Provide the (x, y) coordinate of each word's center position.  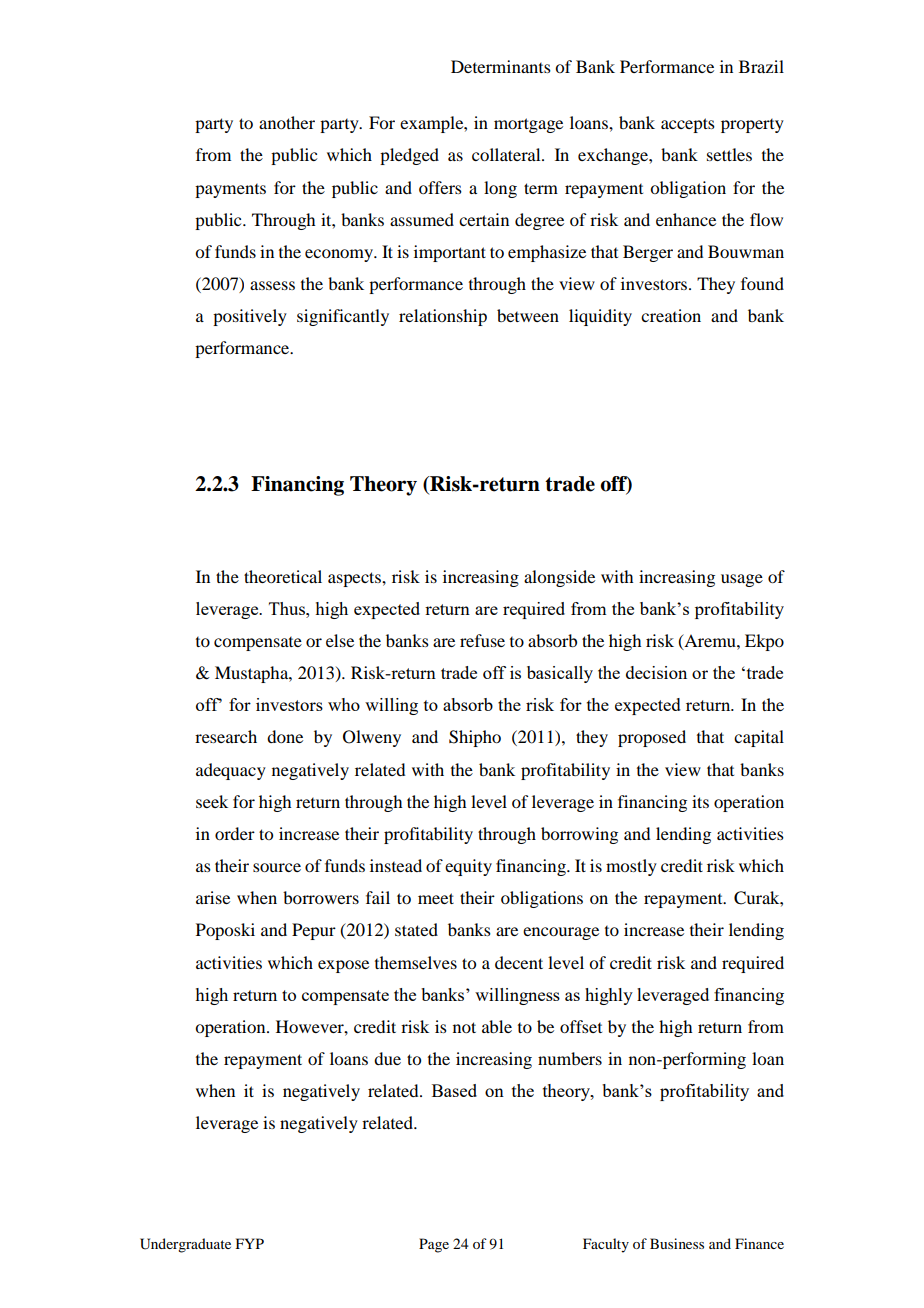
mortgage (528, 125)
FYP (250, 1243)
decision (656, 672)
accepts (688, 125)
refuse (482, 640)
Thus (288, 608)
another (287, 122)
